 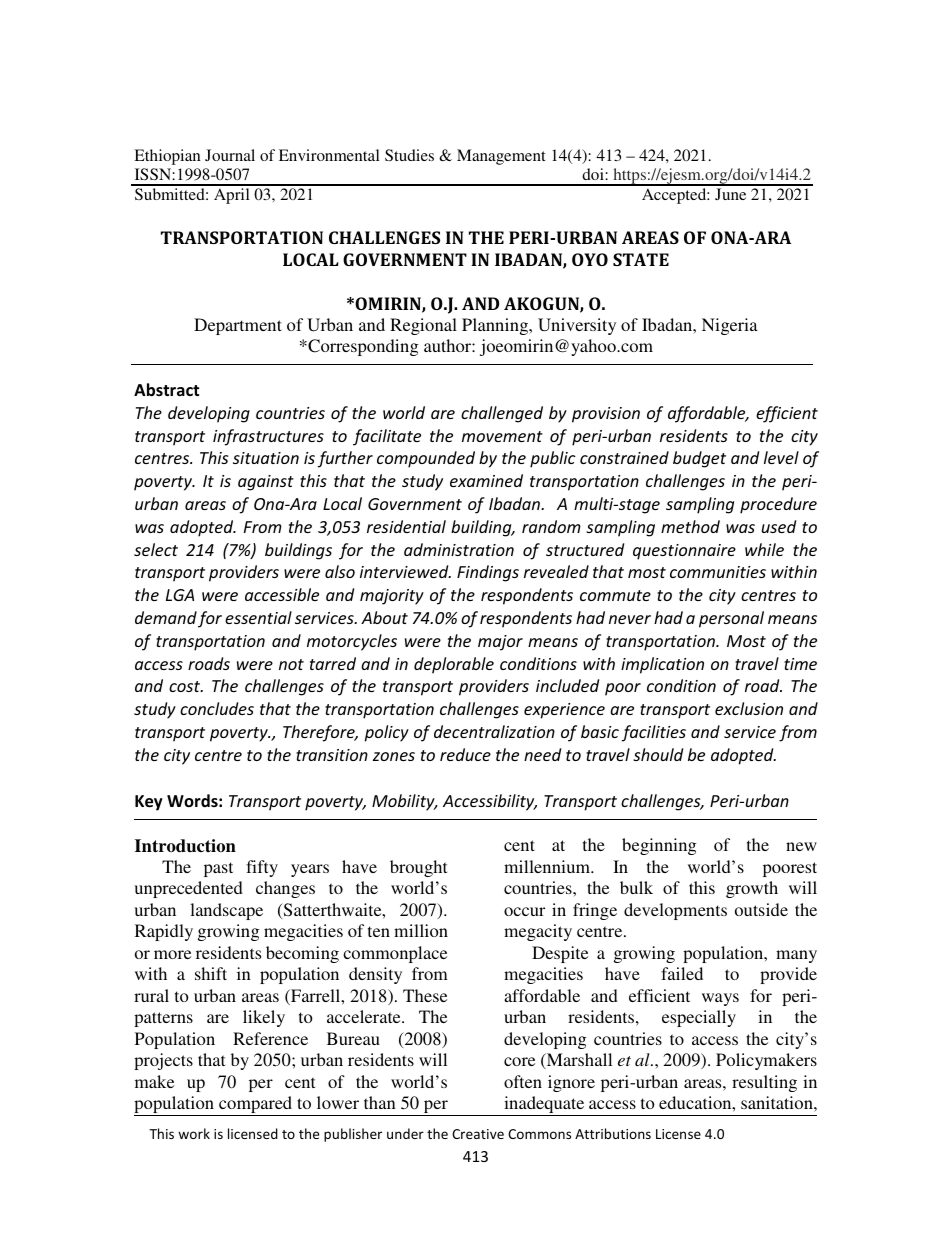 I want to click on Creative, so click(x=478, y=1134).
